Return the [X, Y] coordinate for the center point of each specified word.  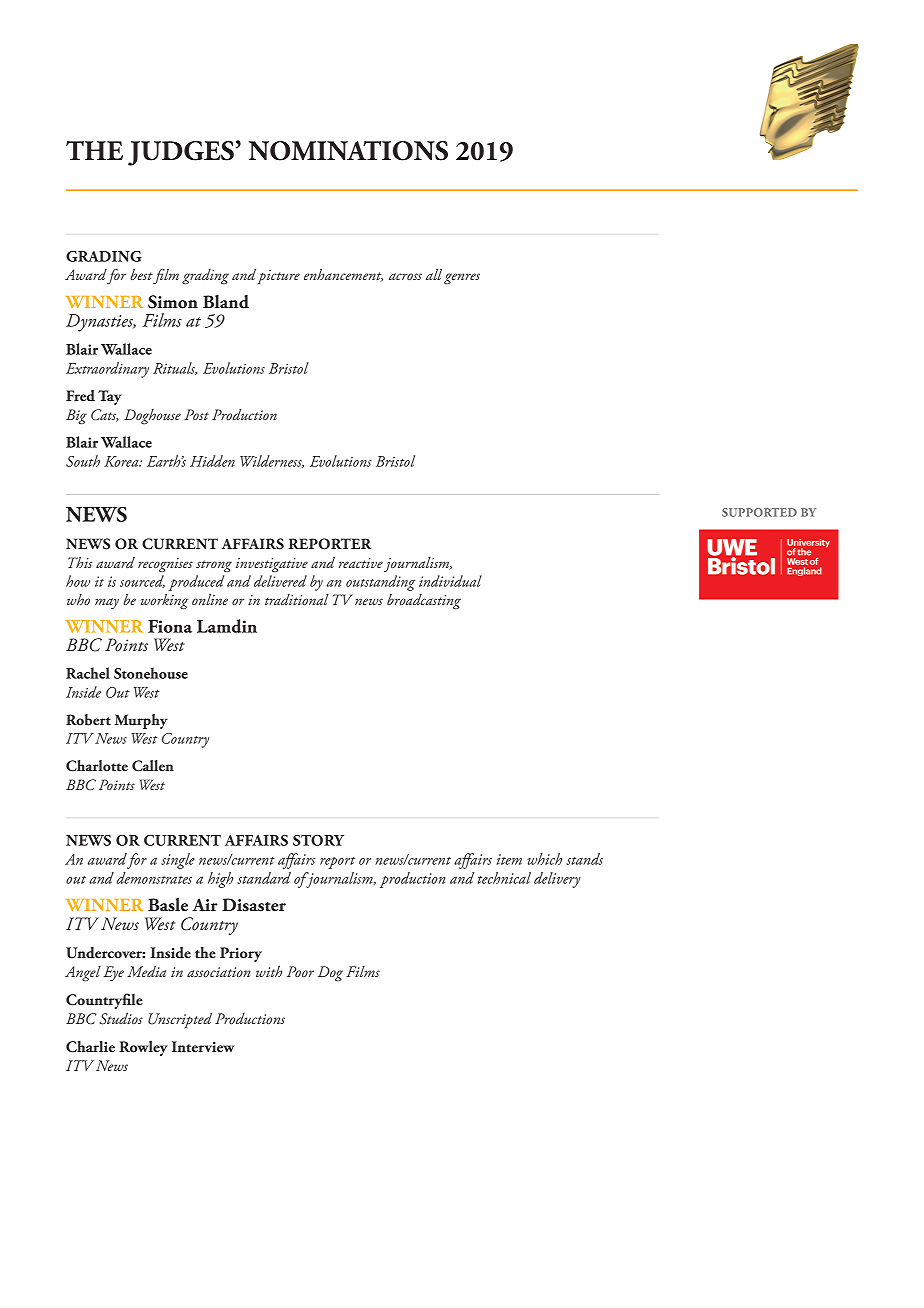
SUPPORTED [759, 512]
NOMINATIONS [348, 151]
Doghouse [152, 416]
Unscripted [180, 1020]
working [164, 601]
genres [462, 278]
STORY [318, 840]
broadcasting [424, 601]
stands [584, 859]
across [405, 276]
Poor [300, 971]
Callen [153, 766]
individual [450, 581]
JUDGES [181, 153]
